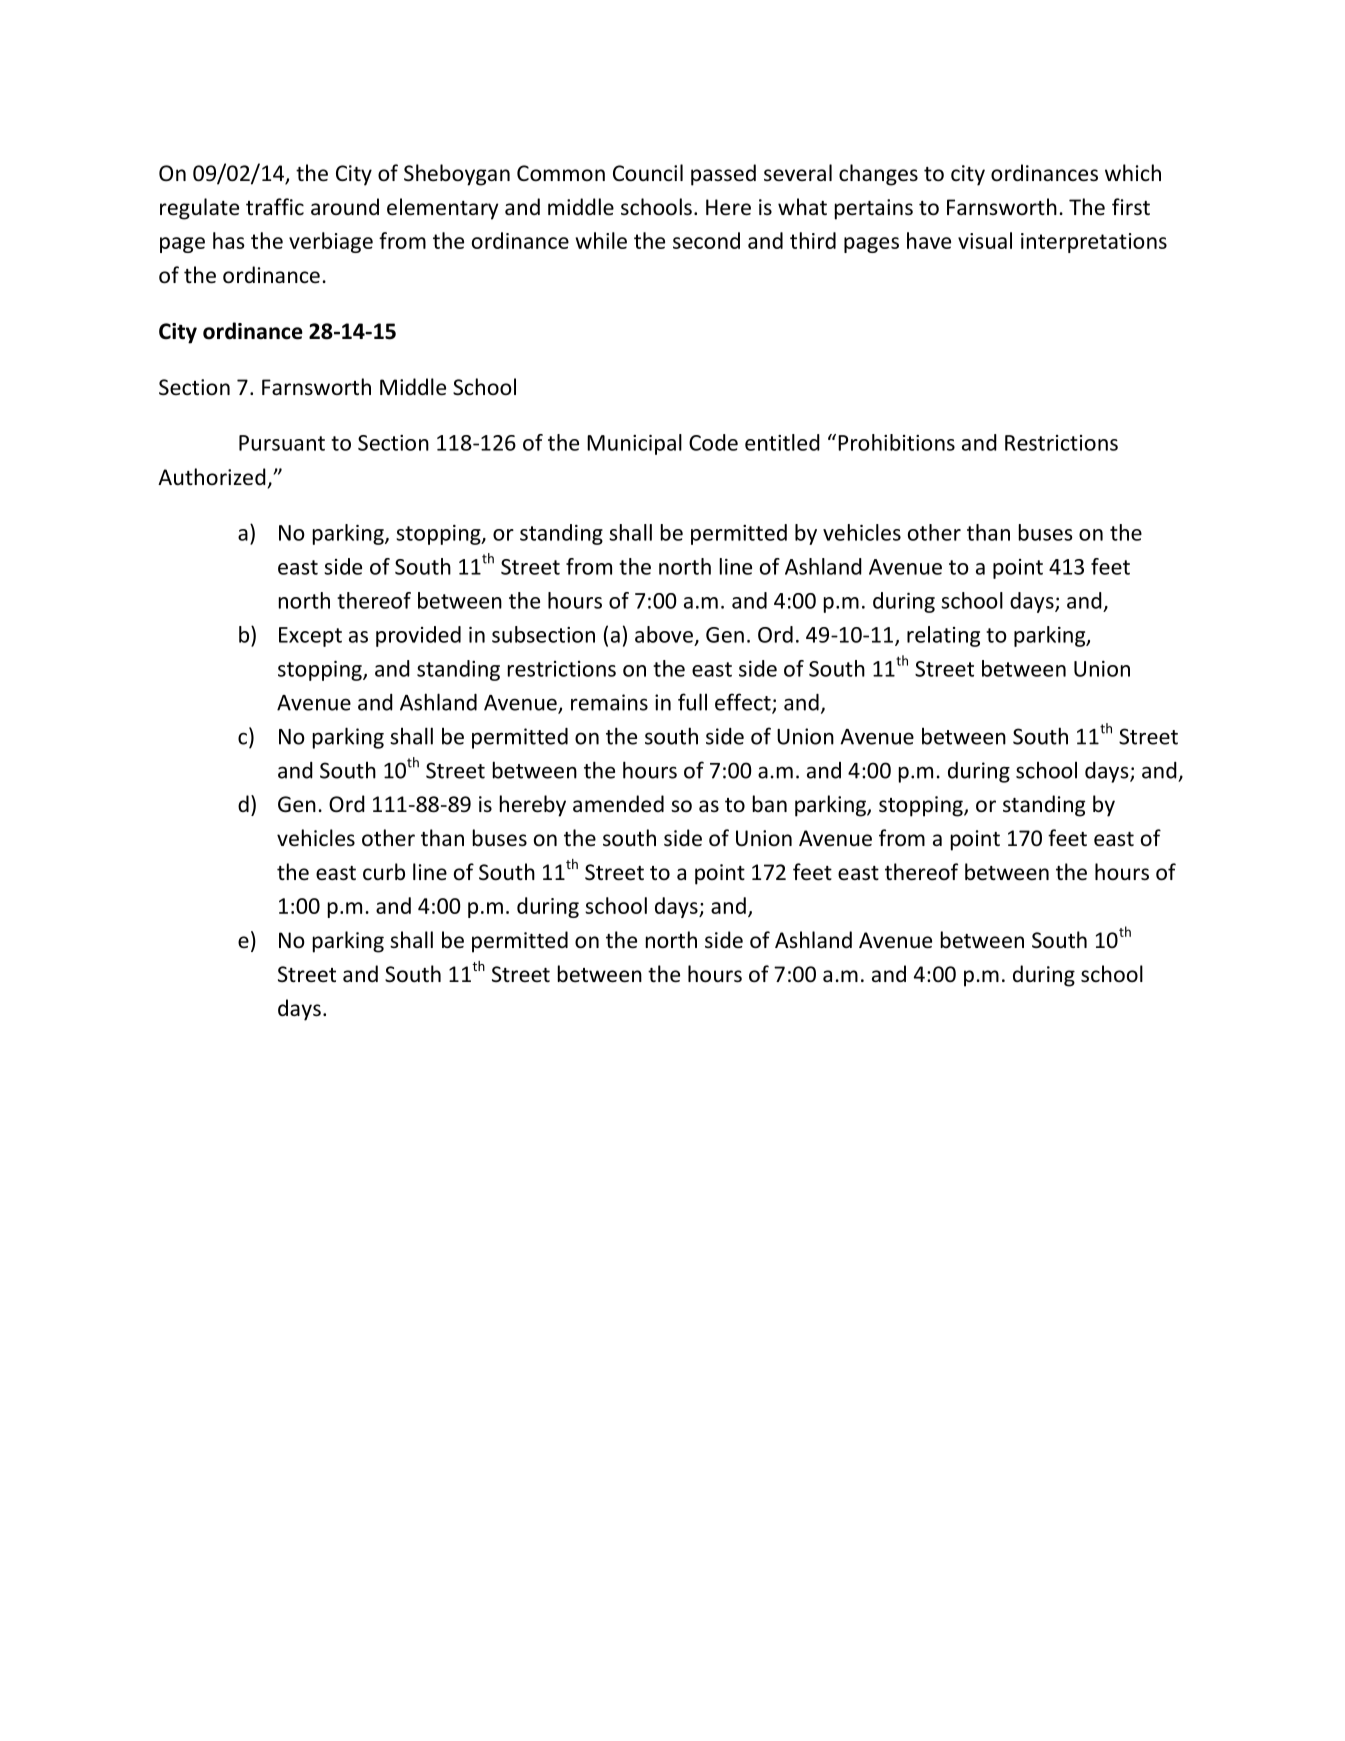 The image size is (1345, 1741). Describe the element at coordinates (713, 442) in the document. I see `Code` at that location.
